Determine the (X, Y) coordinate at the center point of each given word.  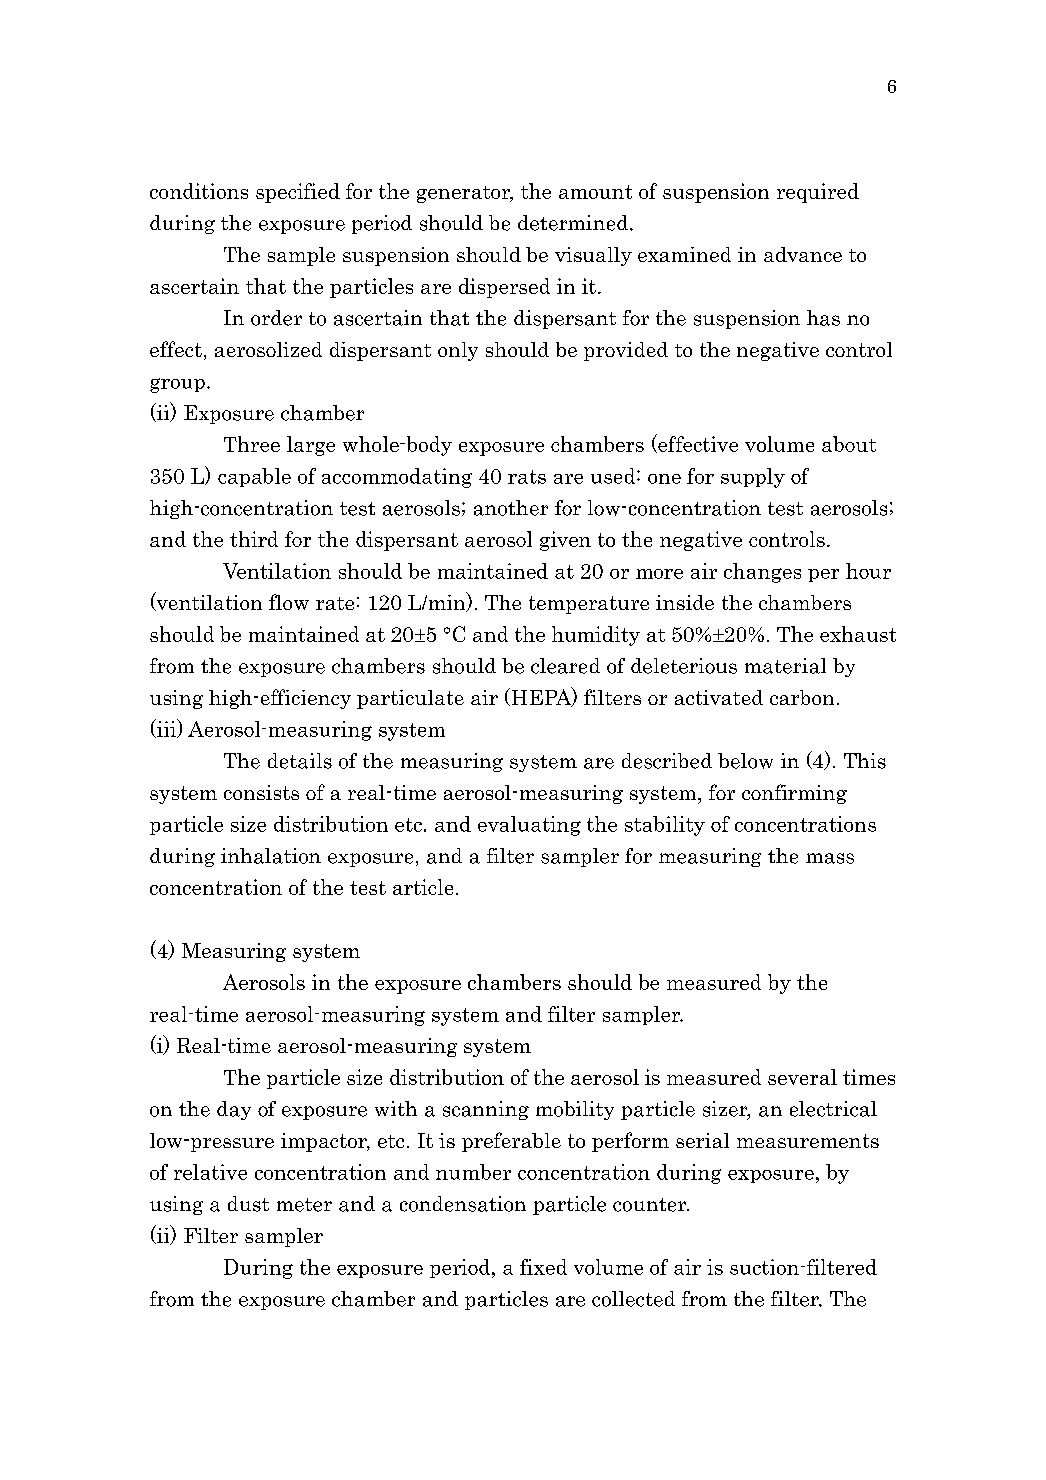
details (300, 761)
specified (298, 193)
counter (651, 1205)
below (745, 761)
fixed (543, 1267)
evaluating (529, 826)
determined (573, 223)
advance (803, 254)
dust (248, 1204)
